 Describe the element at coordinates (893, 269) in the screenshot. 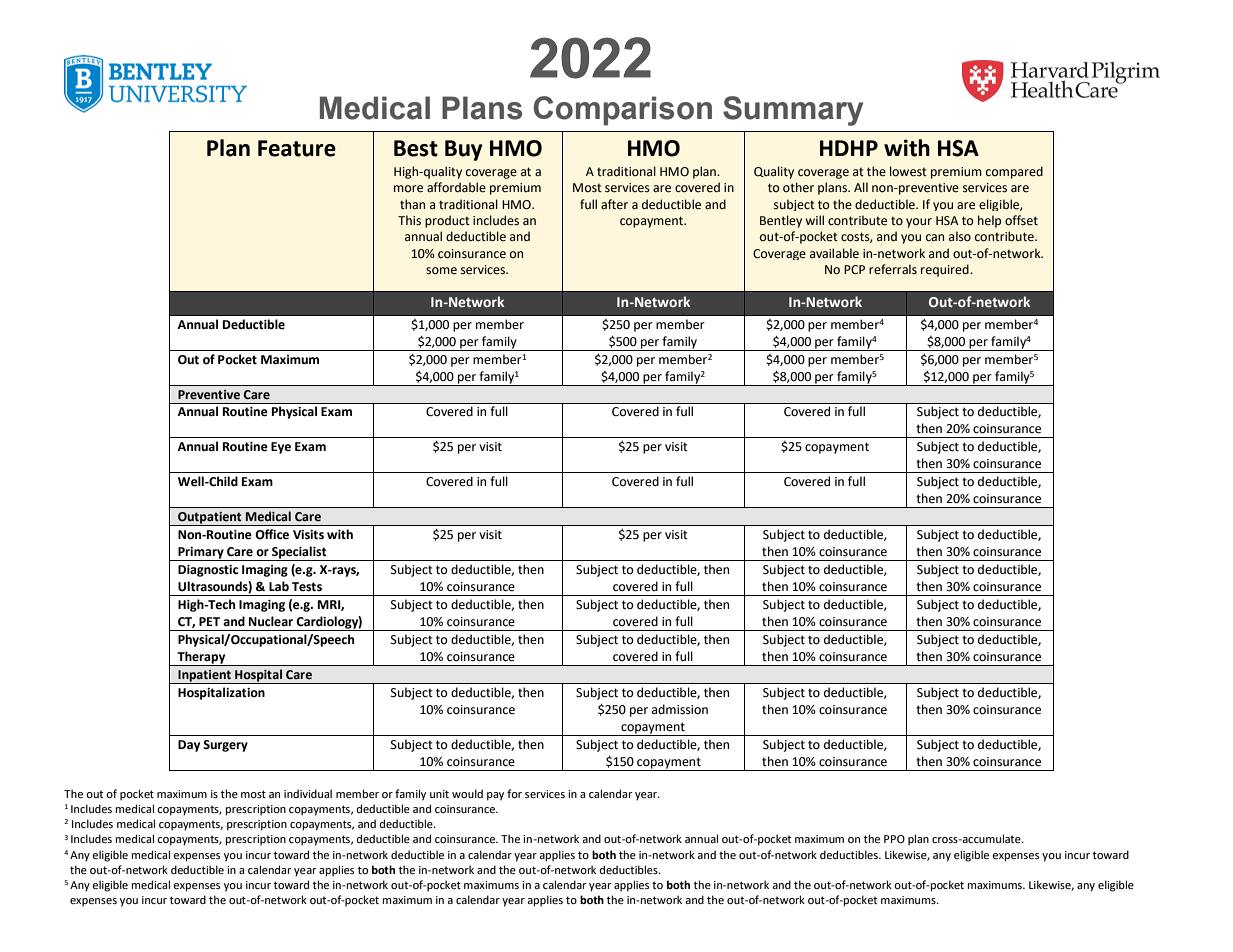

I see `referrals` at that location.
